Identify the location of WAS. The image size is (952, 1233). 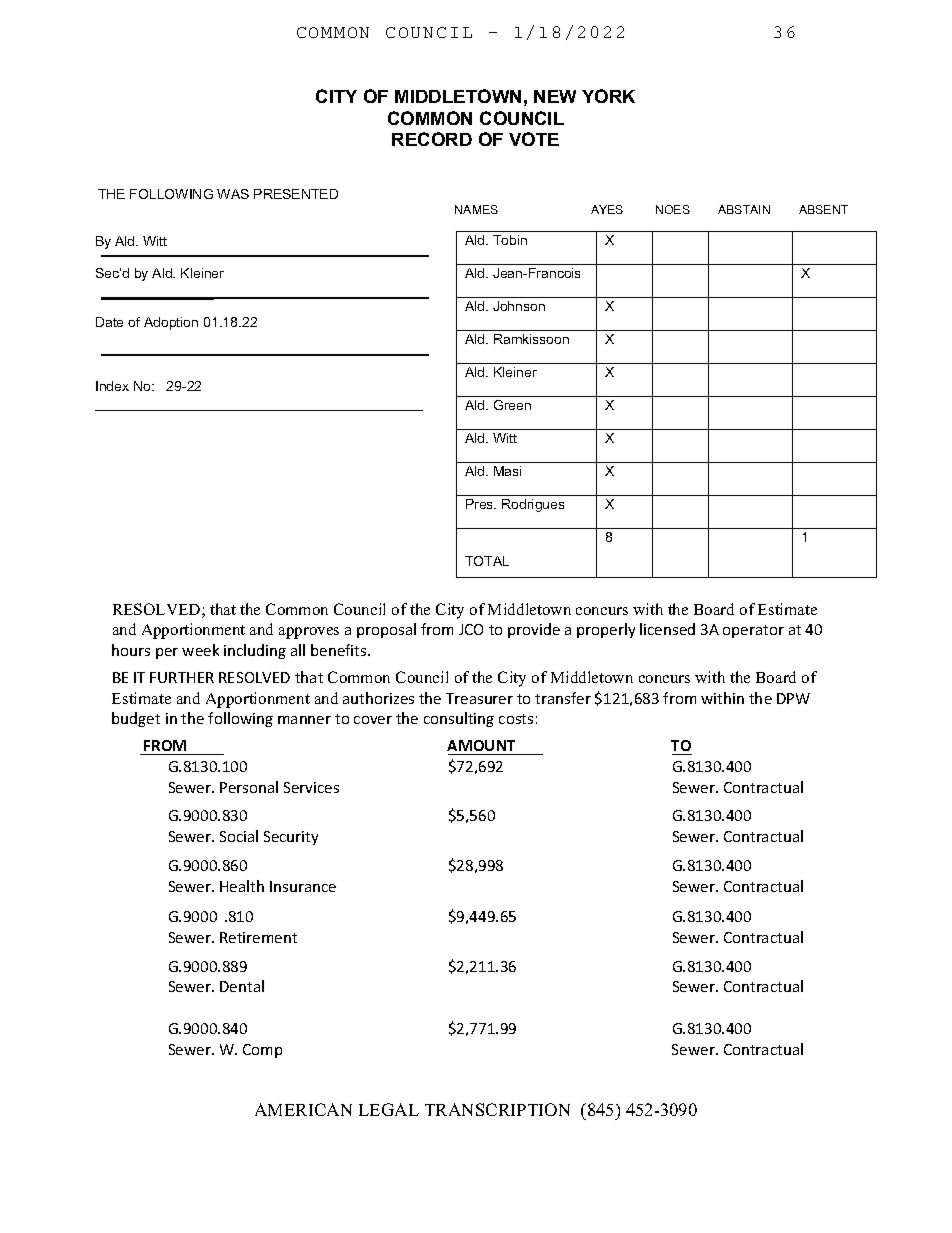
(233, 194).
